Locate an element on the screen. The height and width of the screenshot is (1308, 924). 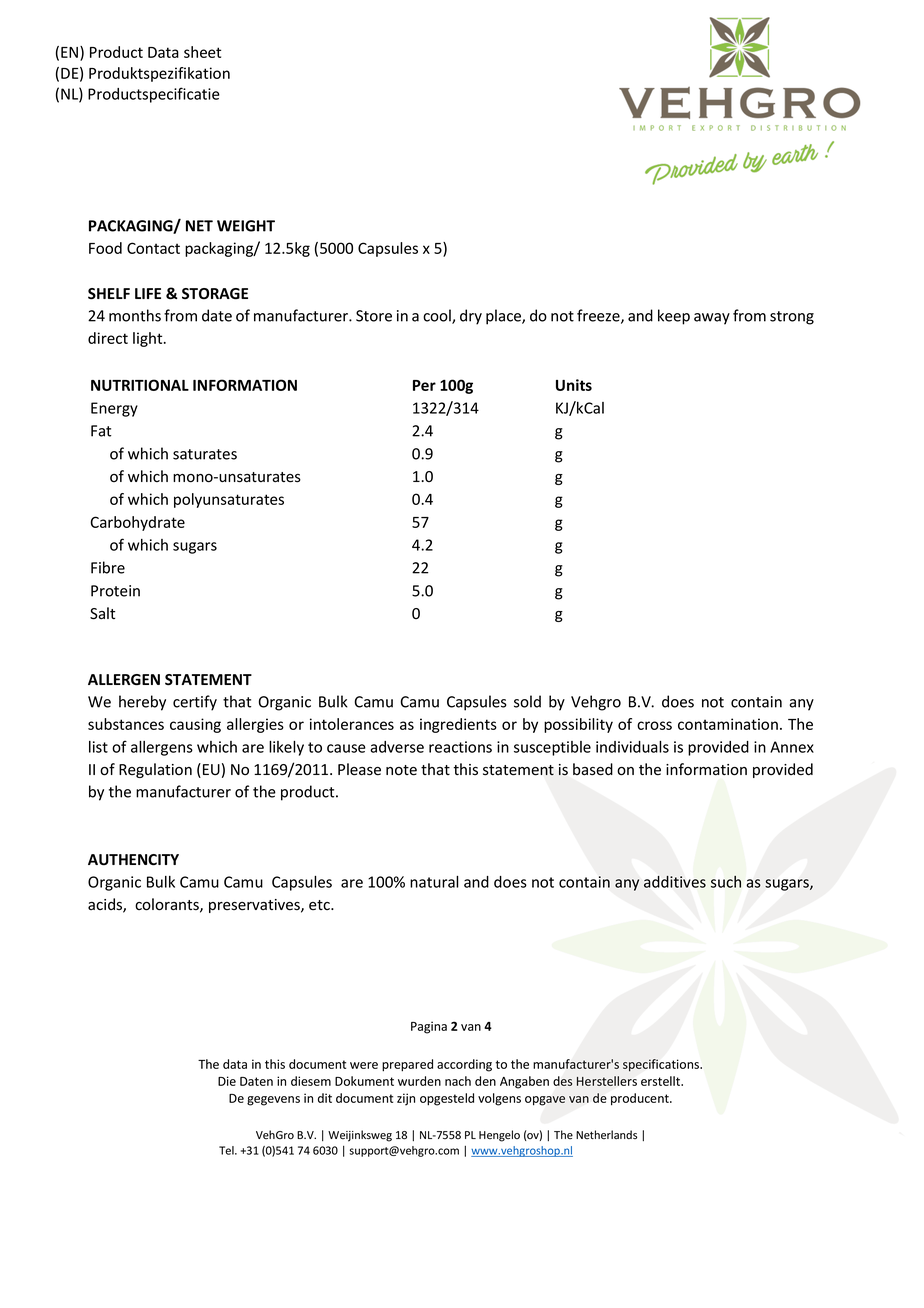
Per is located at coordinates (424, 385).
